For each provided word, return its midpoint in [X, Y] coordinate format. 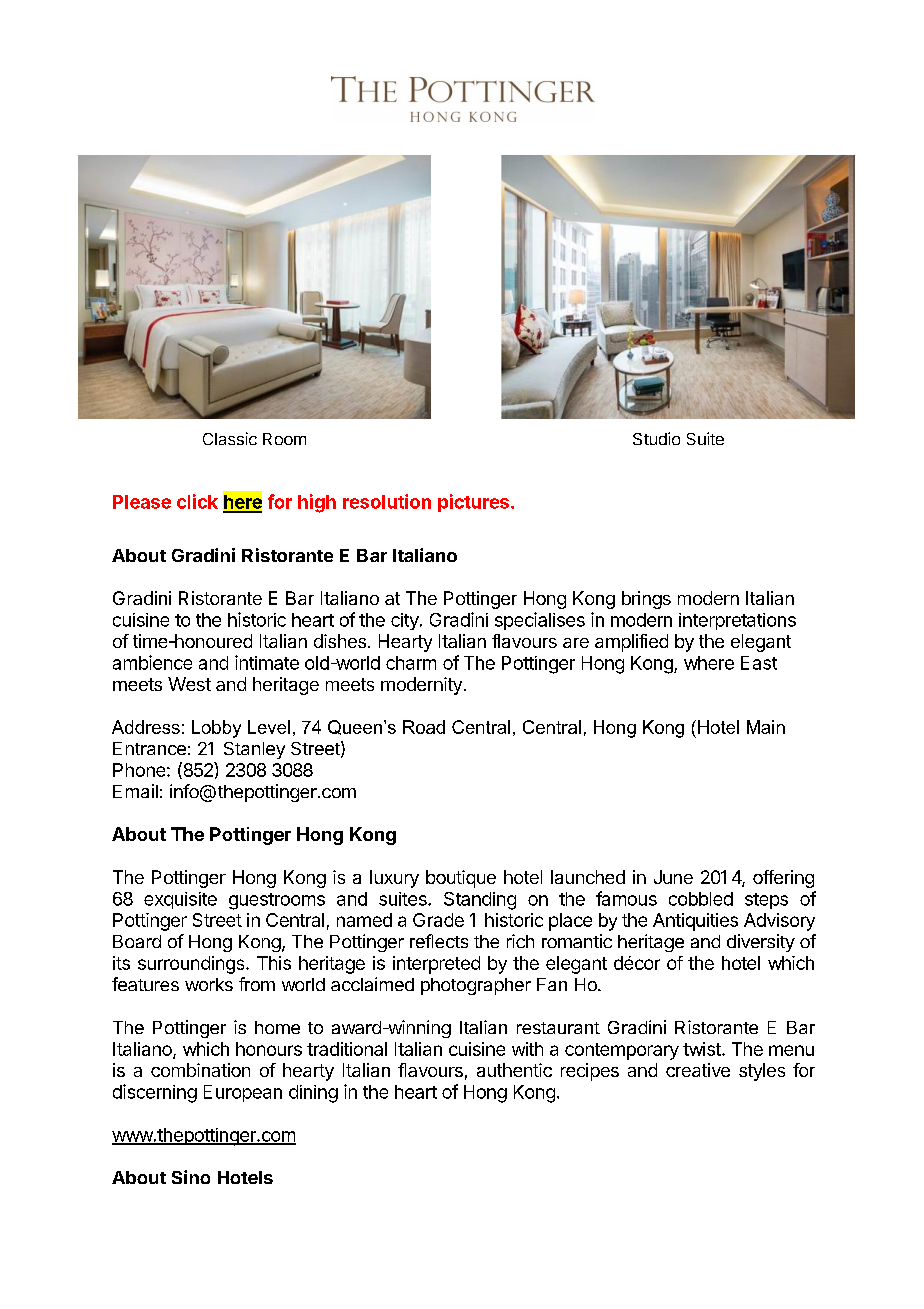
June [673, 877]
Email [135, 791]
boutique [461, 879]
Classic [230, 438]
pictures [473, 503]
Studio [656, 438]
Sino [191, 1177]
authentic [514, 1070]
